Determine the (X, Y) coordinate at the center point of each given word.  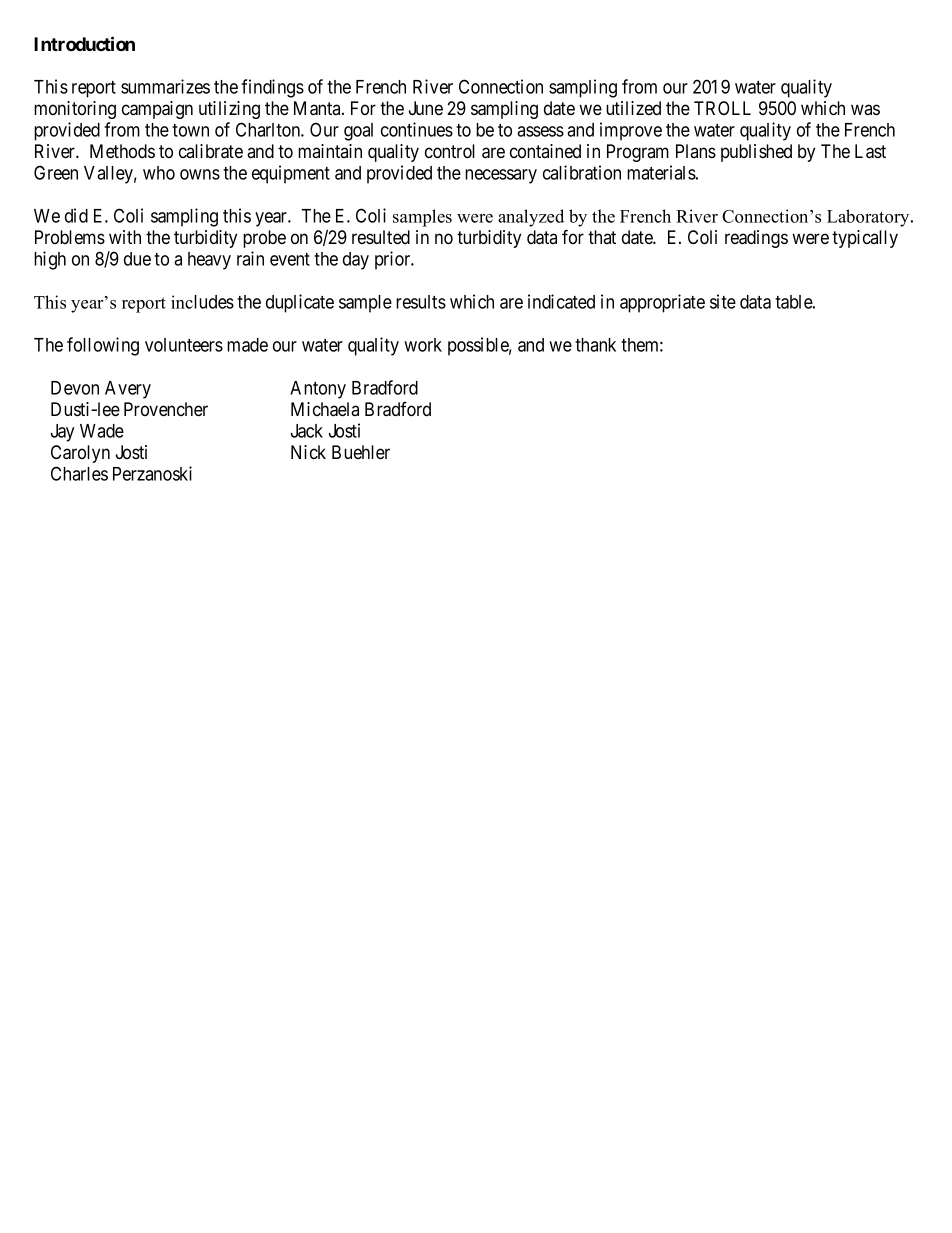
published (756, 153)
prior (394, 260)
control (450, 151)
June (426, 108)
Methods (122, 151)
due (137, 259)
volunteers (184, 345)
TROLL (722, 108)
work (423, 345)
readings (756, 239)
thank (595, 345)
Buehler (361, 452)
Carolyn (80, 454)
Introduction (84, 43)
